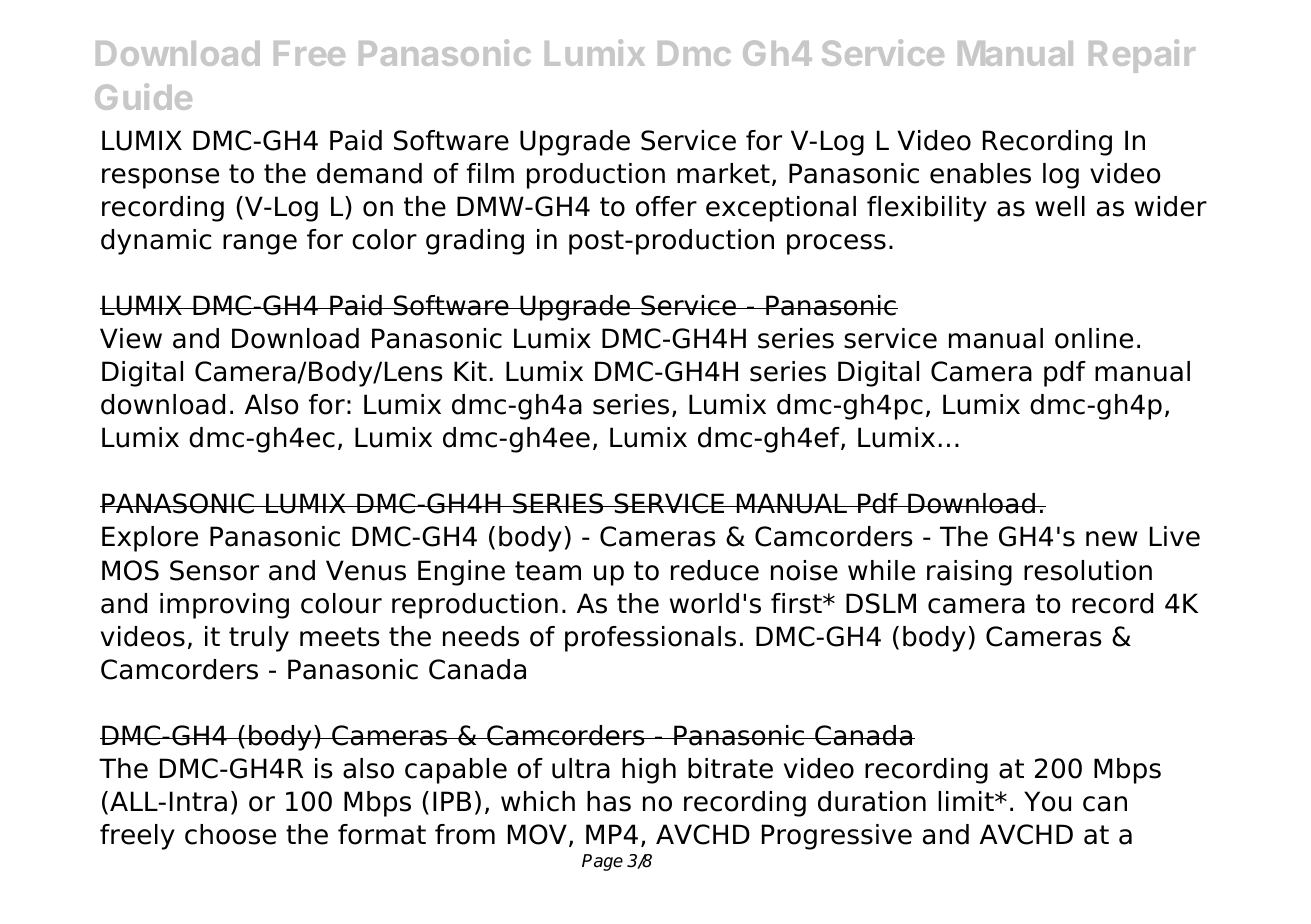  What do you see at coordinates (214, 570) in the image?
I see `Sensor` at bounding box center [214, 570].
